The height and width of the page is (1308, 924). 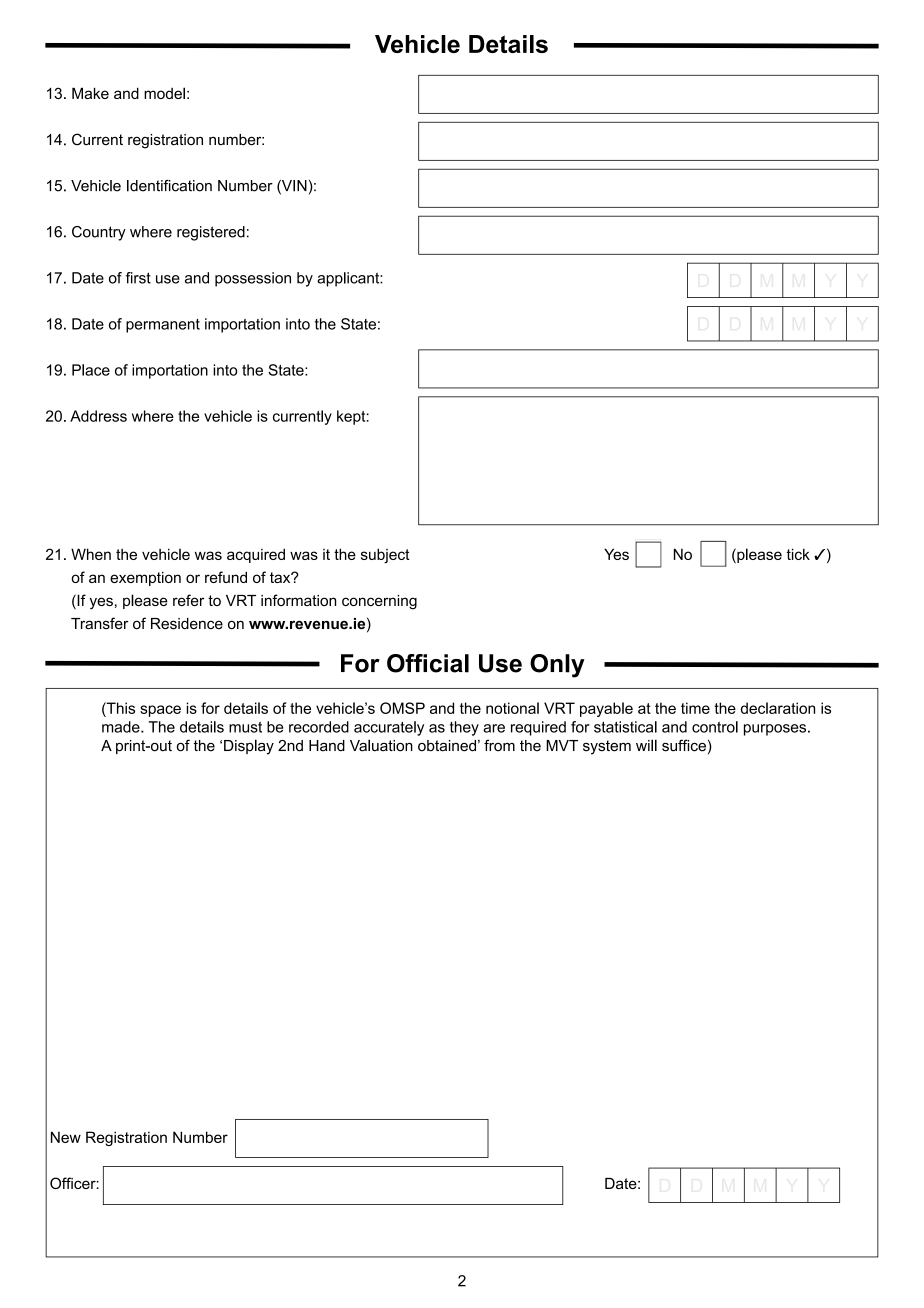 What do you see at coordinates (381, 745) in the page?
I see `Valuation` at bounding box center [381, 745].
